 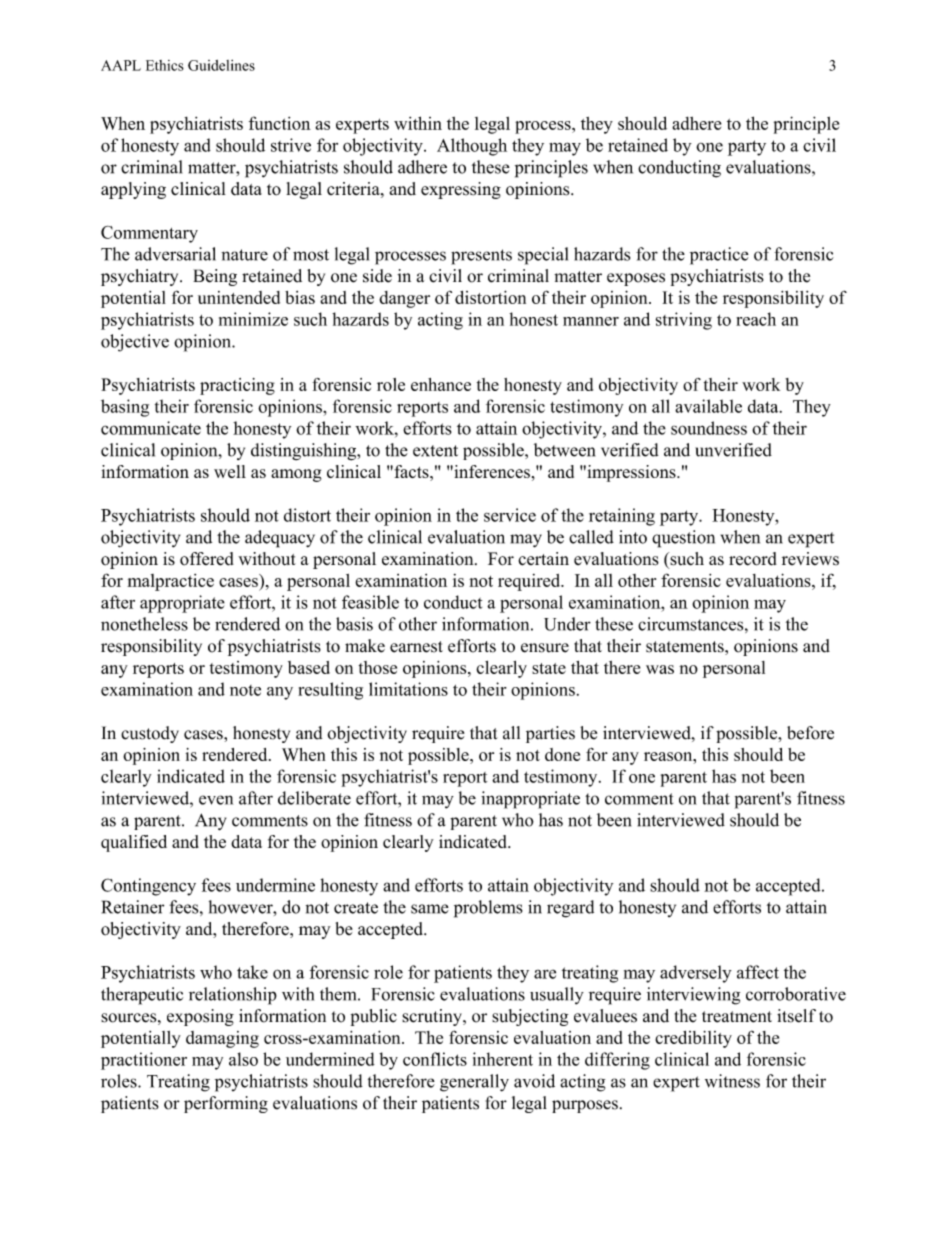 I want to click on record, so click(x=753, y=559).
